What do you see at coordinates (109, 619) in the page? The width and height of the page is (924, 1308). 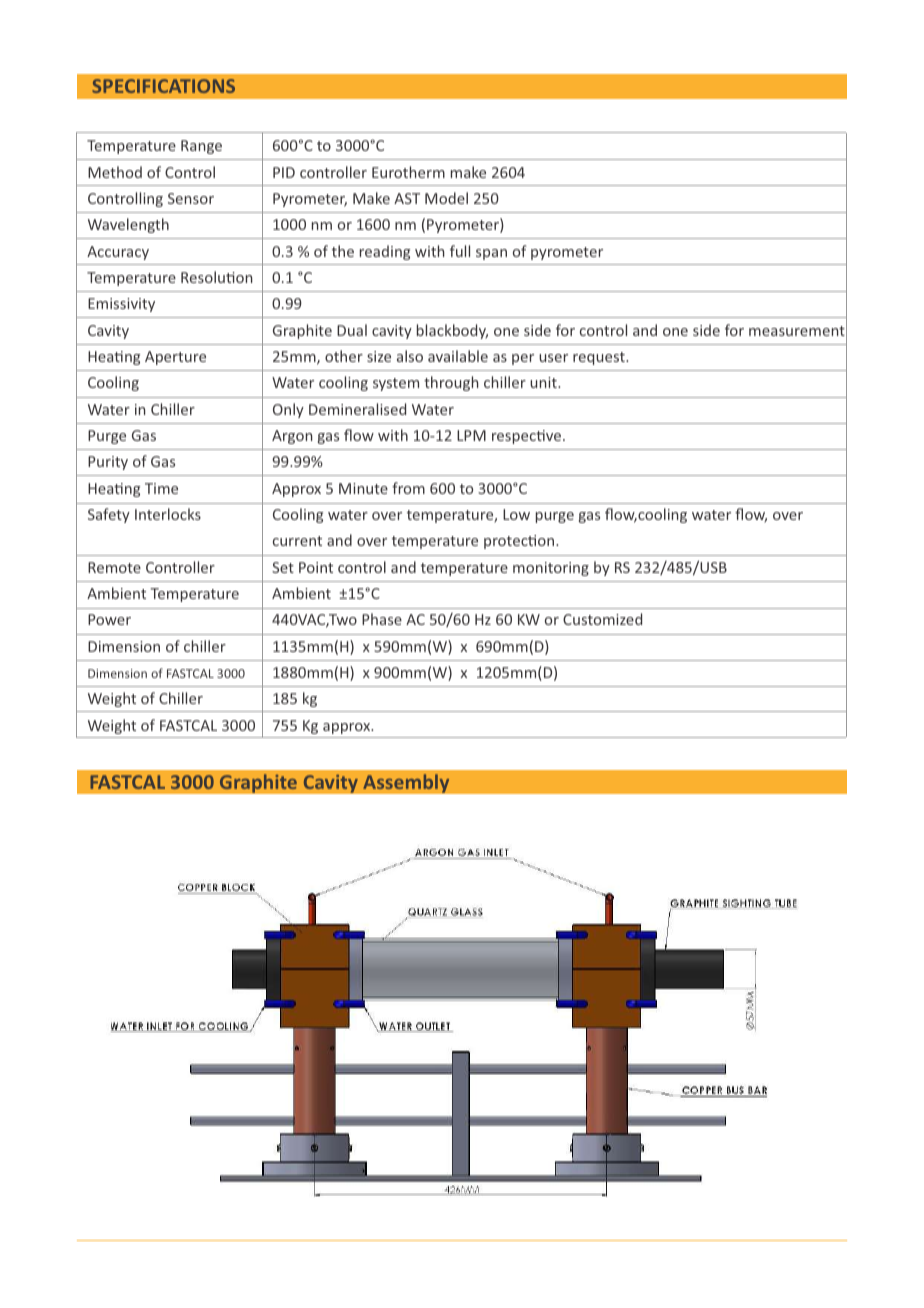 I see `Power` at bounding box center [109, 619].
